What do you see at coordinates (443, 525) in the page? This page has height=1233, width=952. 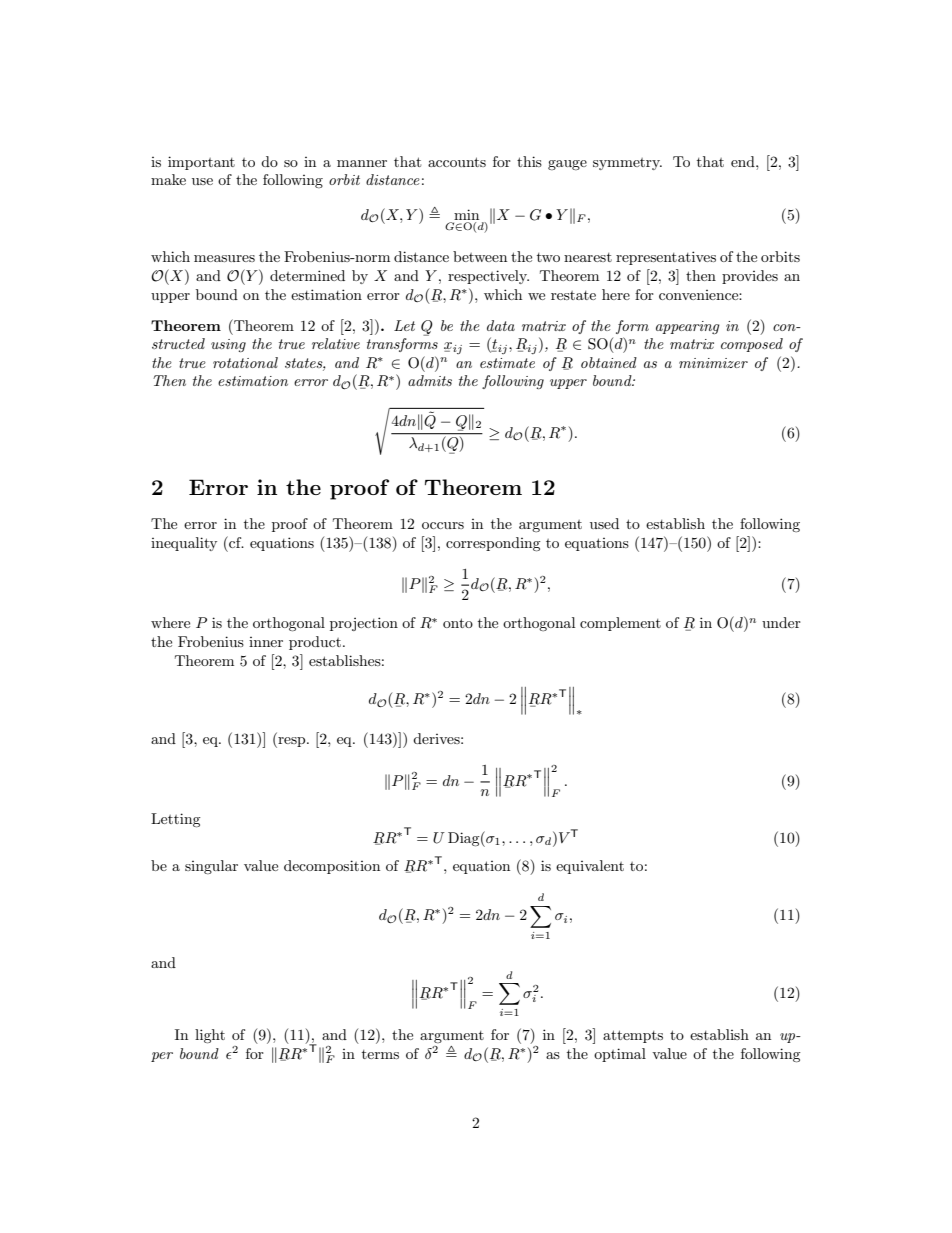 I see `occurs` at bounding box center [443, 525].
